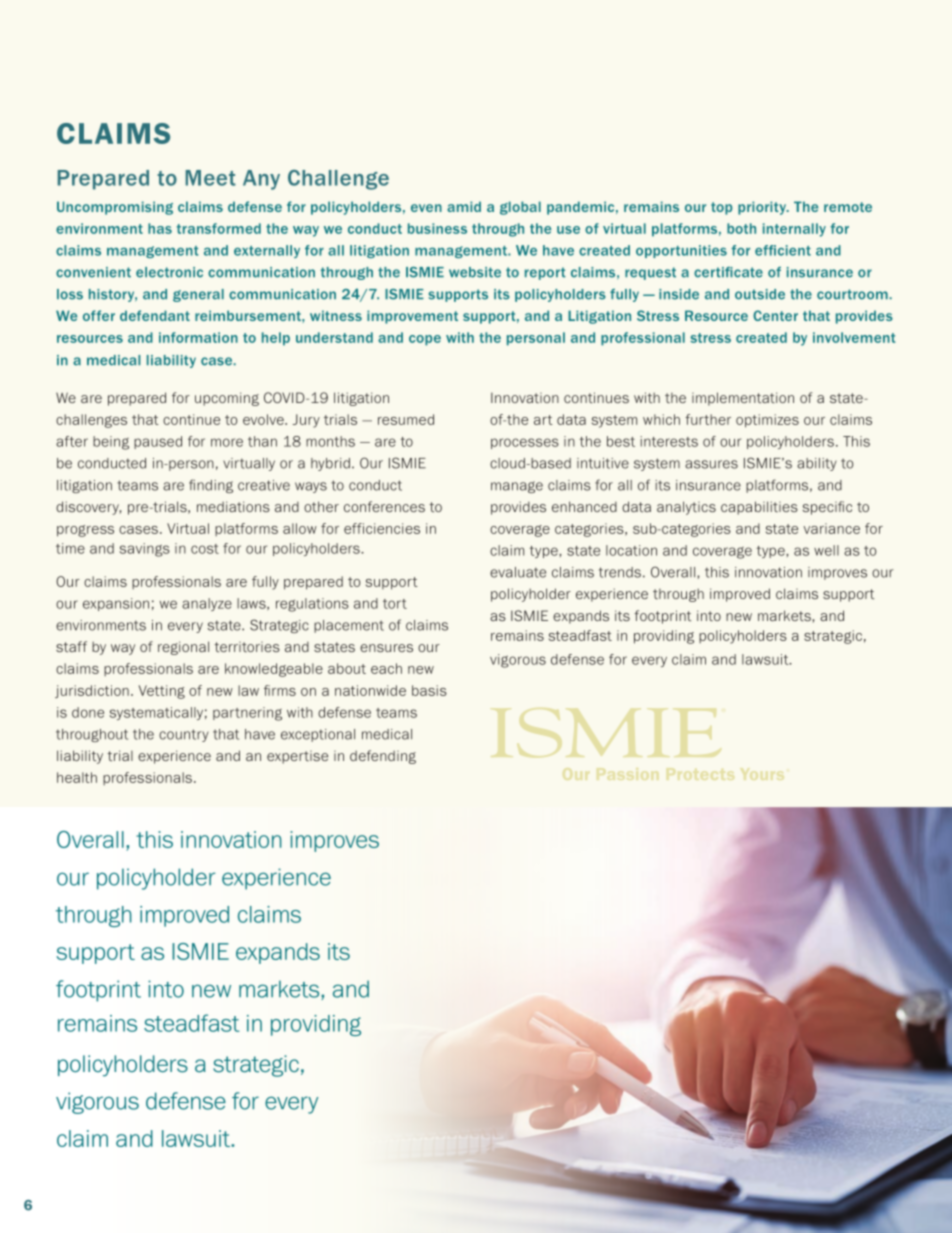 This screenshot has width=952, height=1233. Describe the element at coordinates (115, 208) in the screenshot. I see `Uncompromising` at that location.
